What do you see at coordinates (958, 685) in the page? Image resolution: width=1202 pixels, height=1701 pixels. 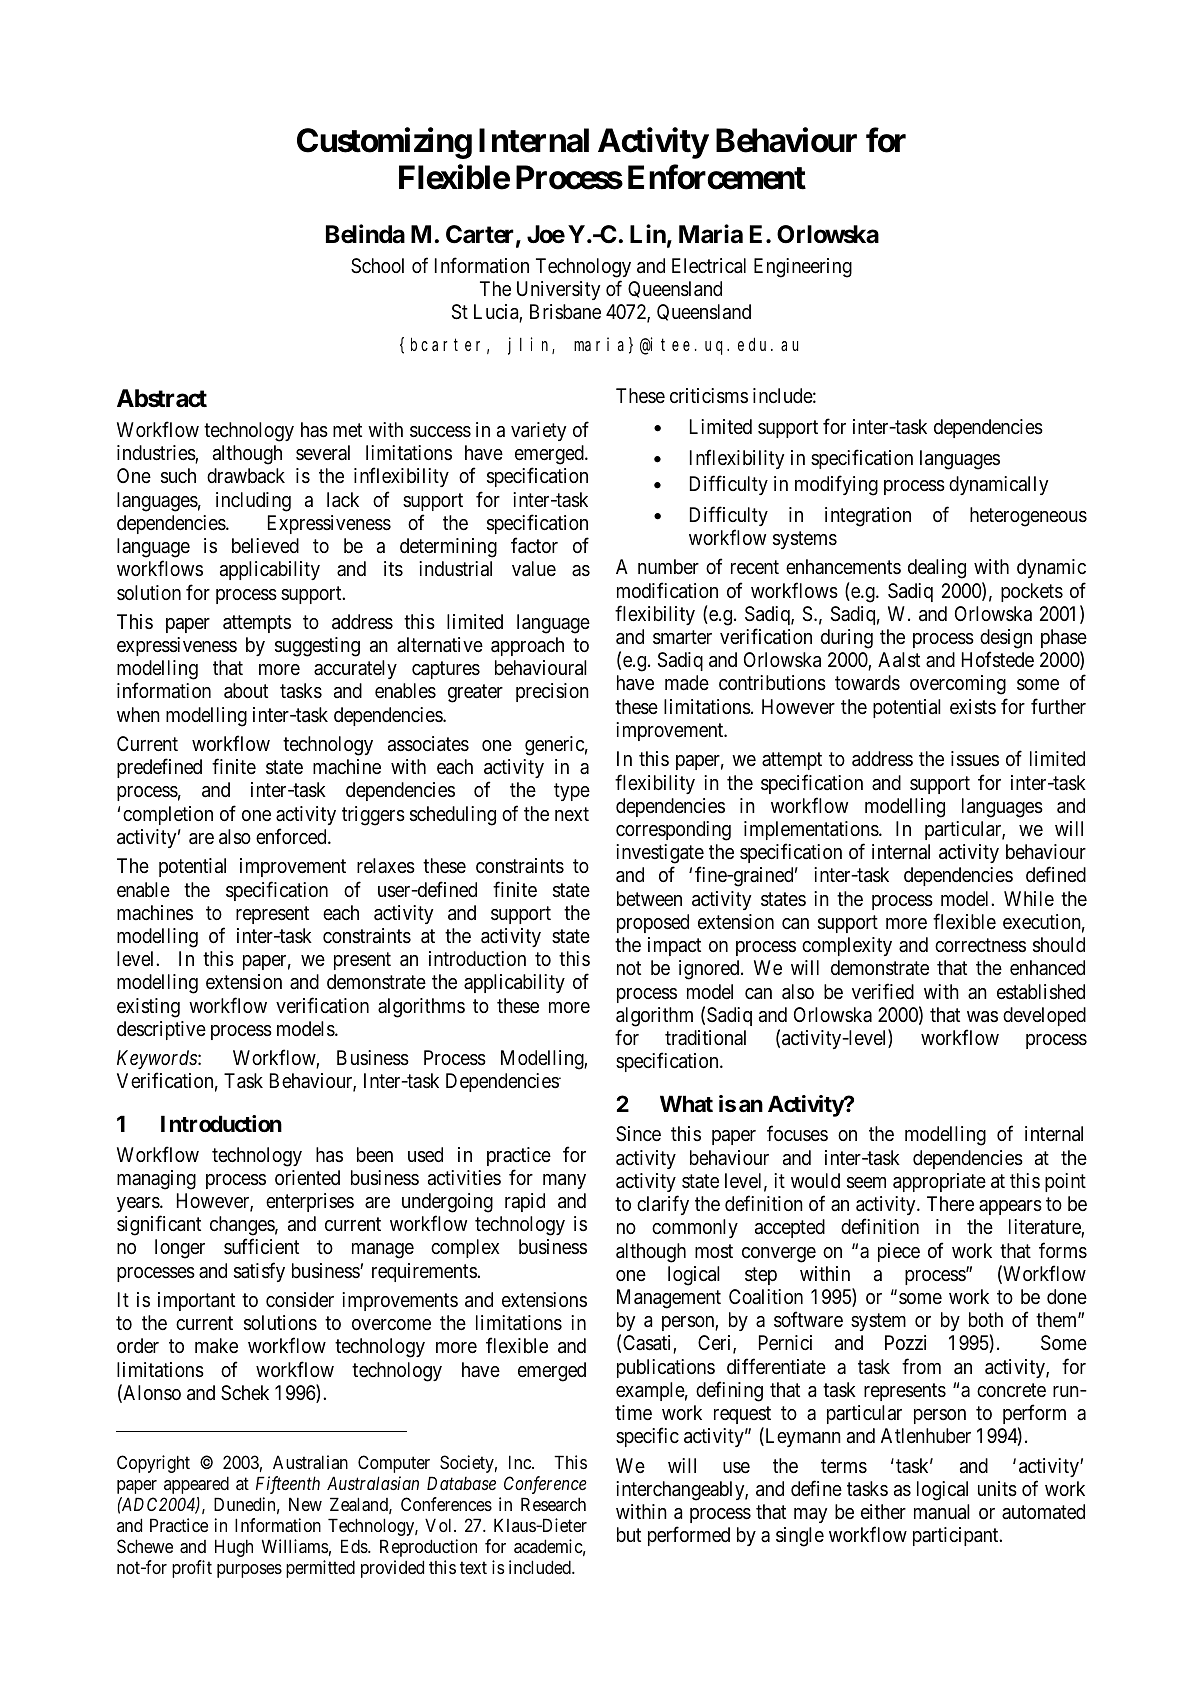 I see `overcoming` at bounding box center [958, 685].
